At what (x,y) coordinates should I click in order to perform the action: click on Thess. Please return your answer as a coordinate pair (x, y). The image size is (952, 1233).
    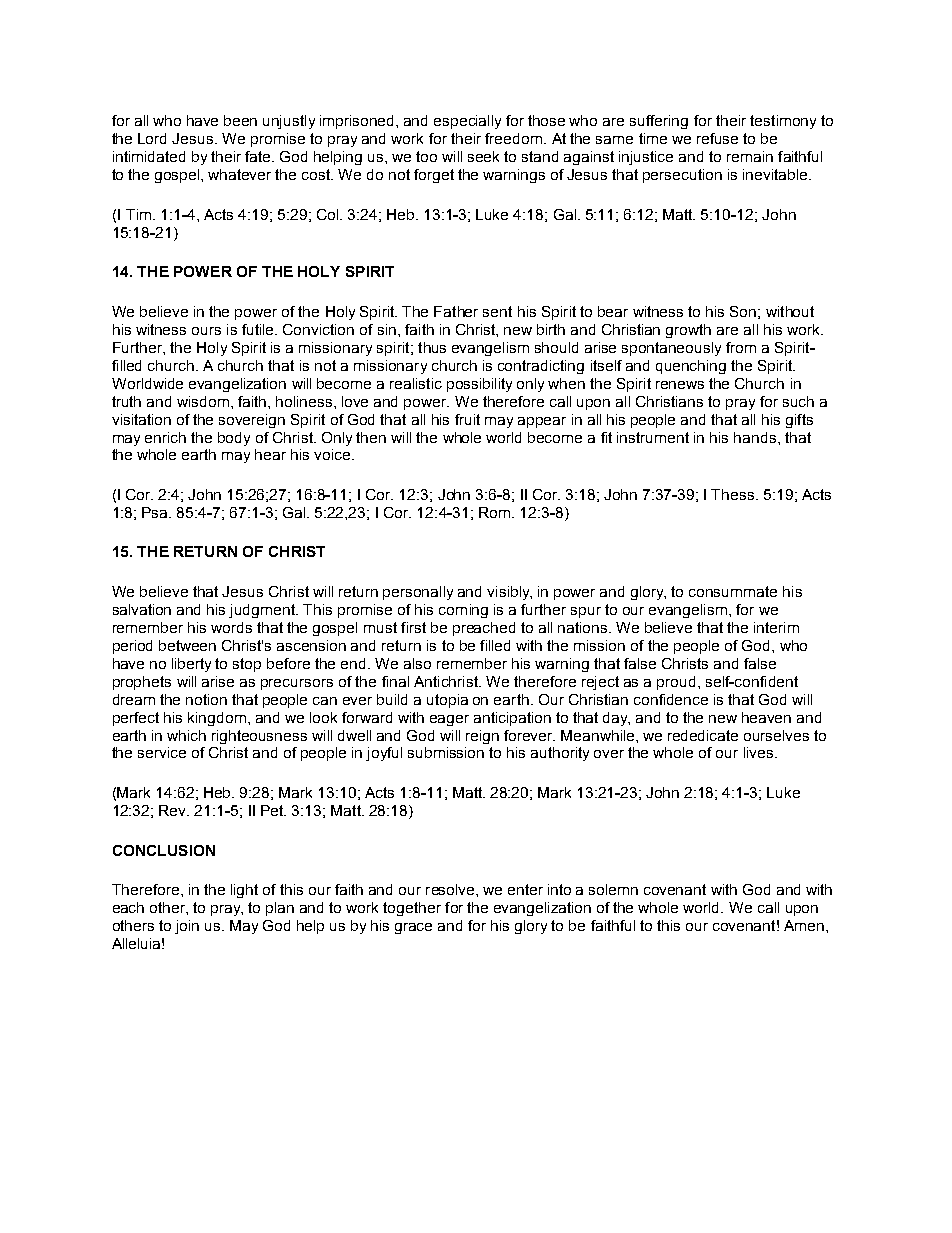
    Looking at the image, I should click on (734, 494).
